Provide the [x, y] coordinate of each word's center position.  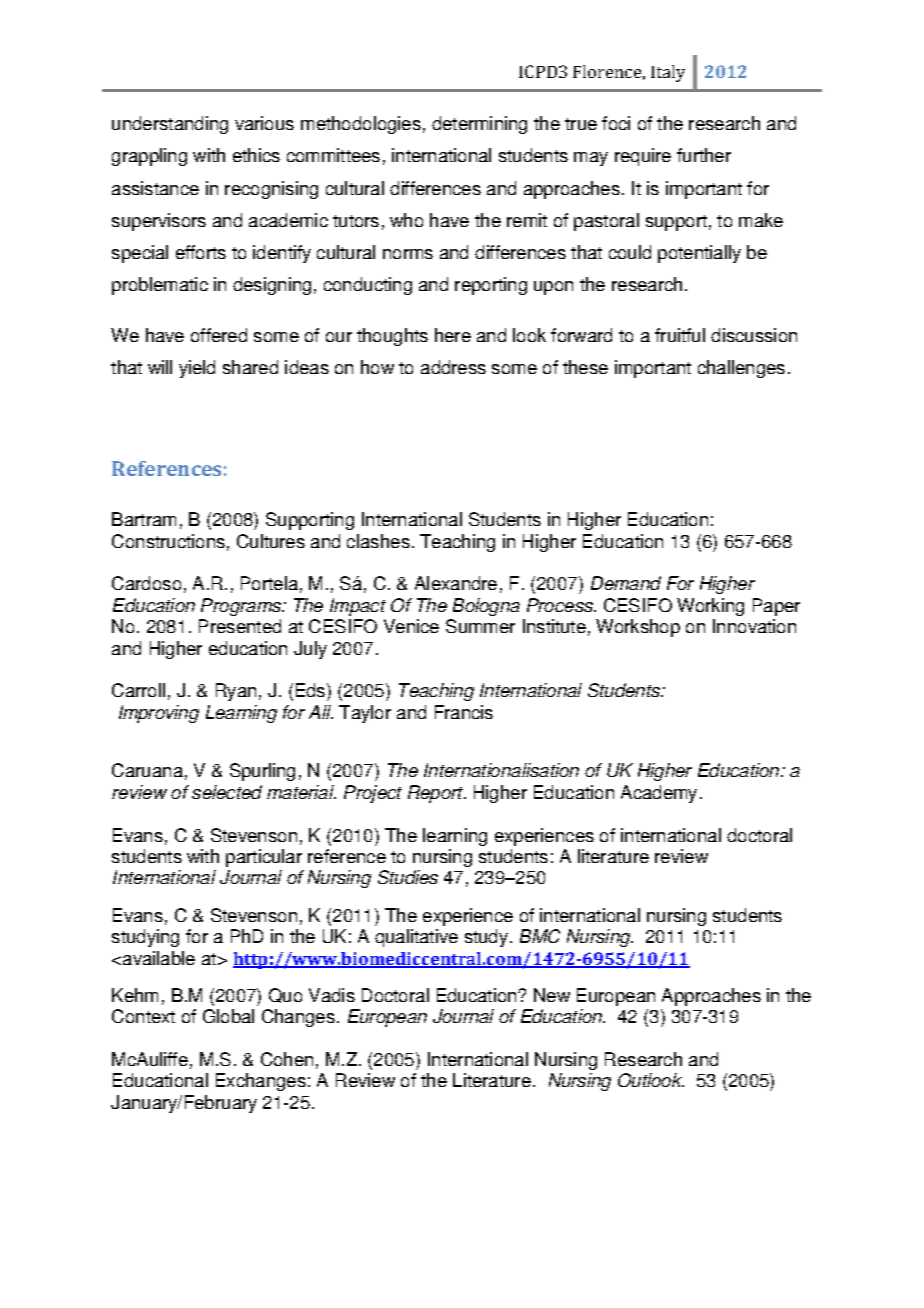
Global [228, 1016]
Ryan [236, 692]
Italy [668, 73]
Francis [464, 712]
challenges [741, 369]
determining [479, 125]
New [552, 995]
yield [197, 369]
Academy [659, 794]
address [453, 367]
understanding [170, 125]
